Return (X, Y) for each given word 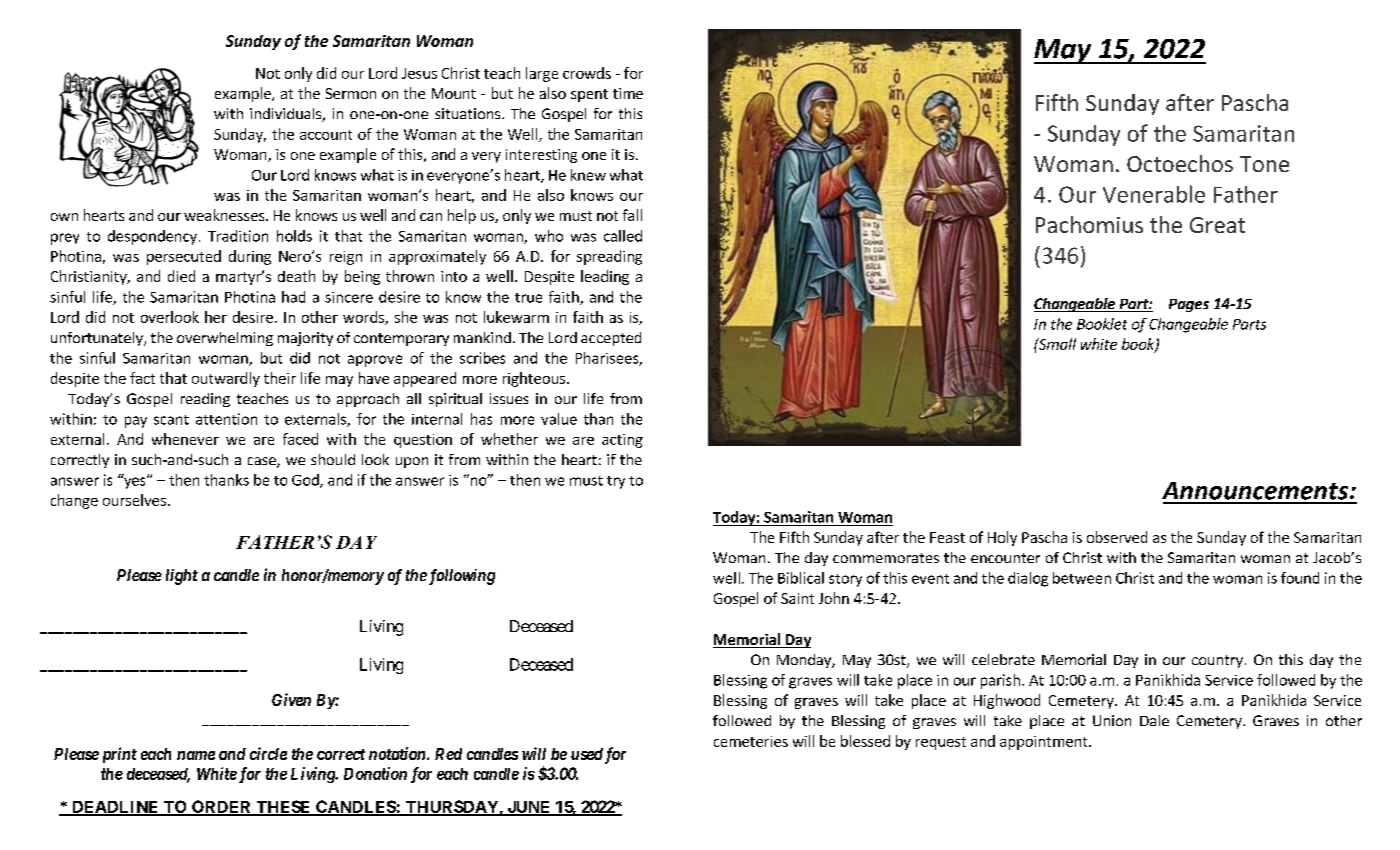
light (182, 577)
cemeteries (751, 741)
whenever (185, 439)
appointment (1045, 743)
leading (605, 277)
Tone (1264, 164)
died (181, 276)
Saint (797, 598)
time (628, 93)
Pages (1189, 305)
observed (1117, 537)
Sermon (351, 93)
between (1082, 578)
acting (622, 441)
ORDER (222, 807)
